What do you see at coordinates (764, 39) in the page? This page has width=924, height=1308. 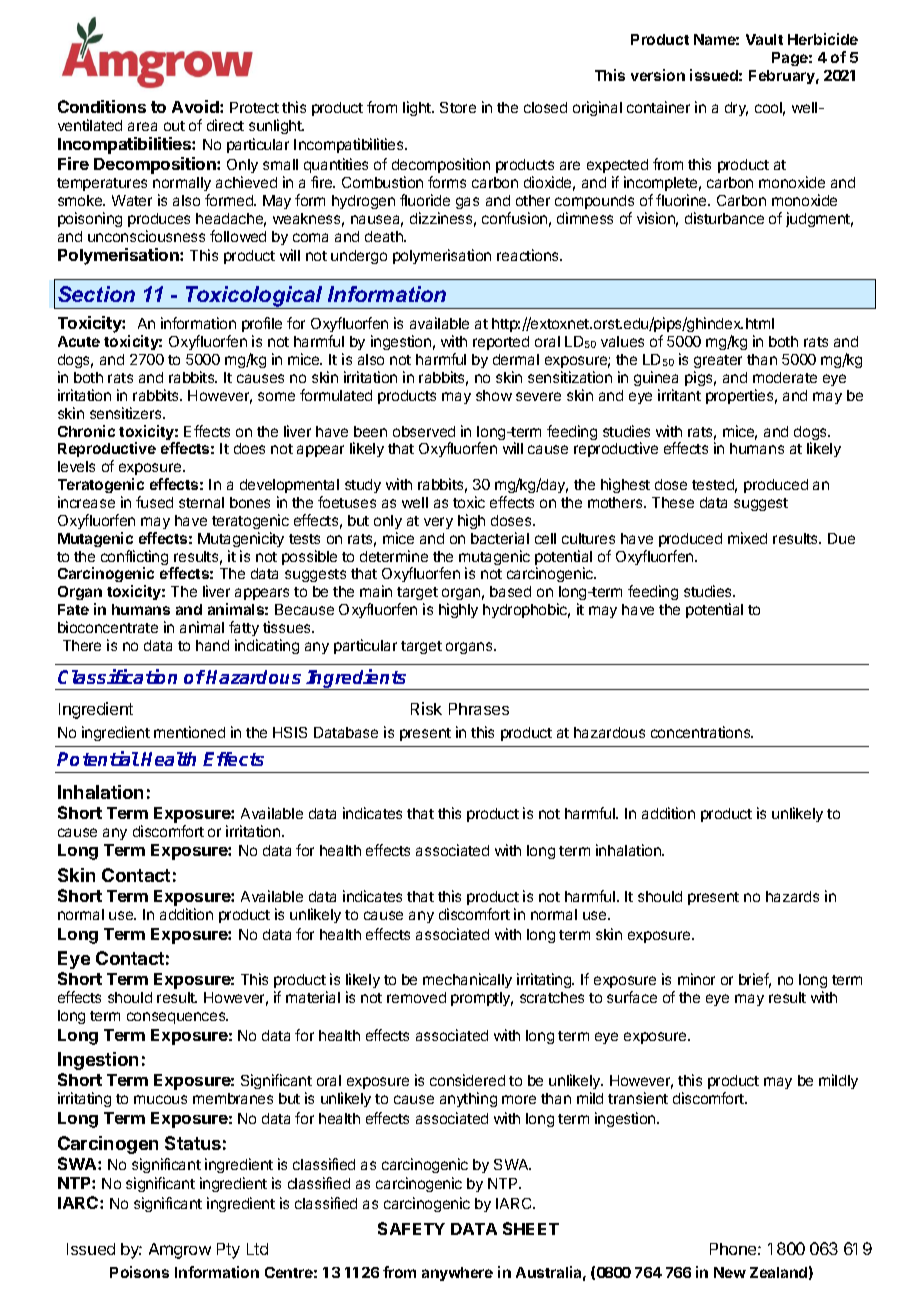 I see `Vault` at bounding box center [764, 39].
